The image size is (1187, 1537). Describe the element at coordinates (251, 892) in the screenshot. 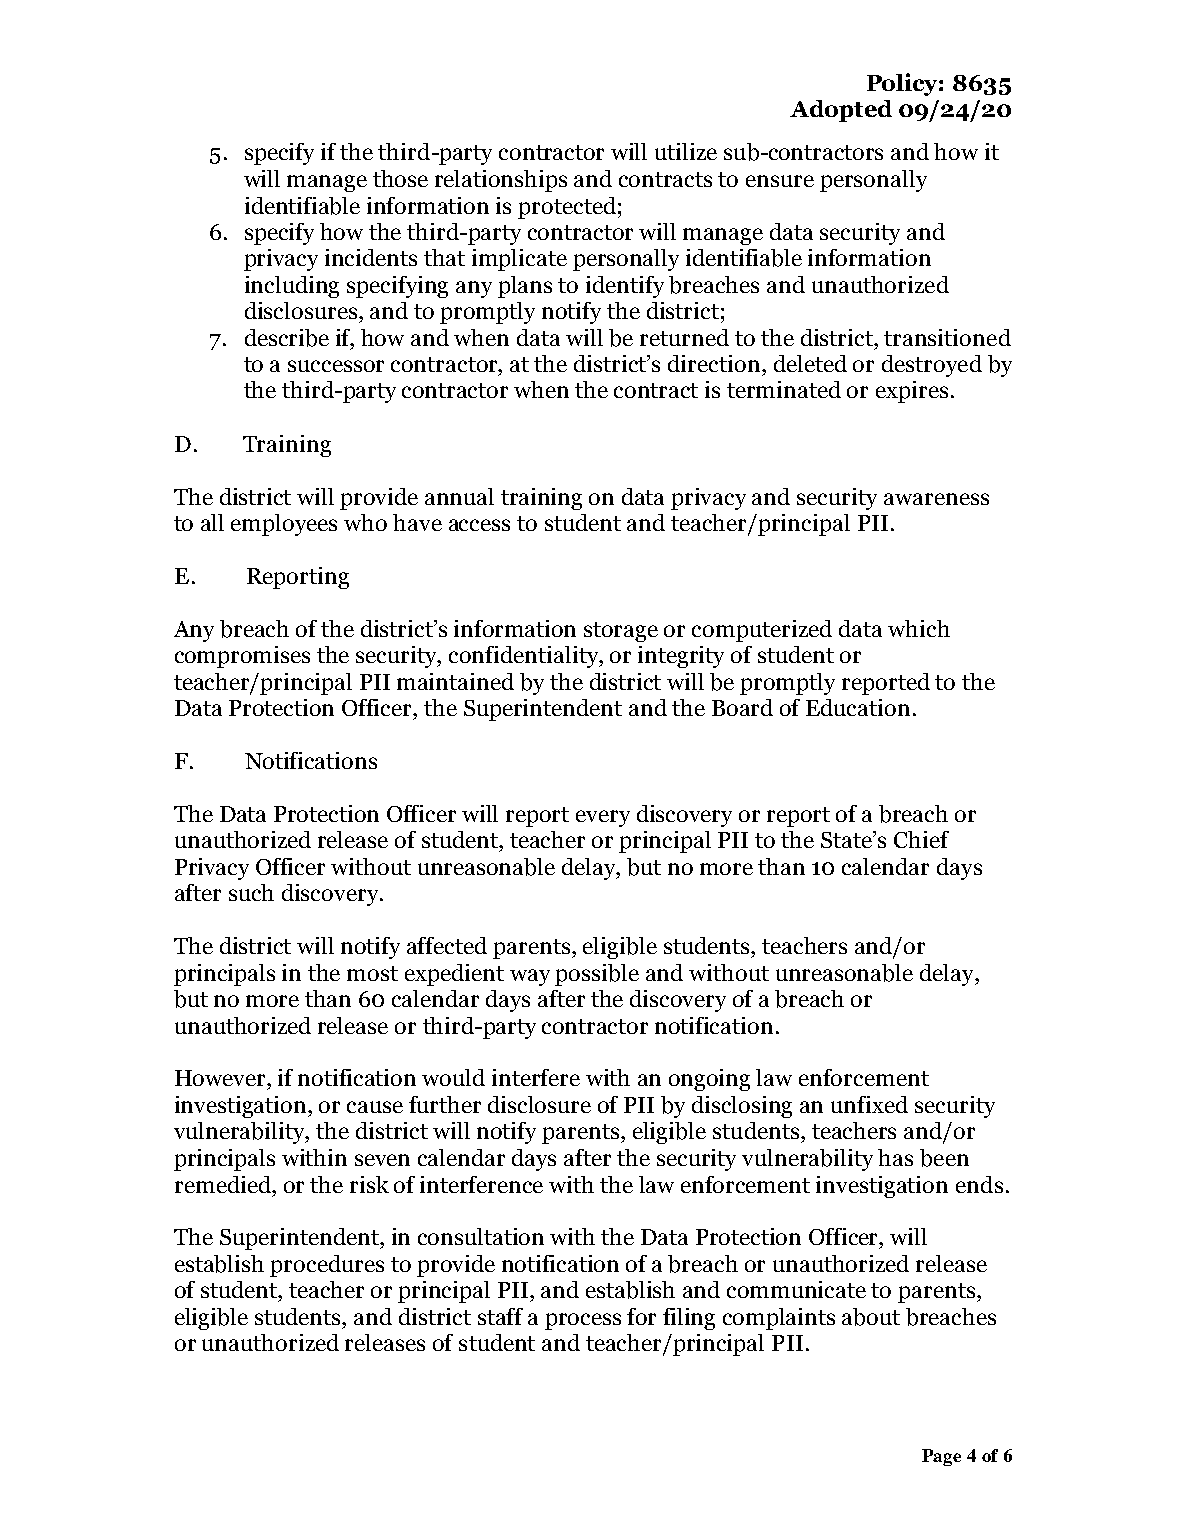

I see `such` at that location.
